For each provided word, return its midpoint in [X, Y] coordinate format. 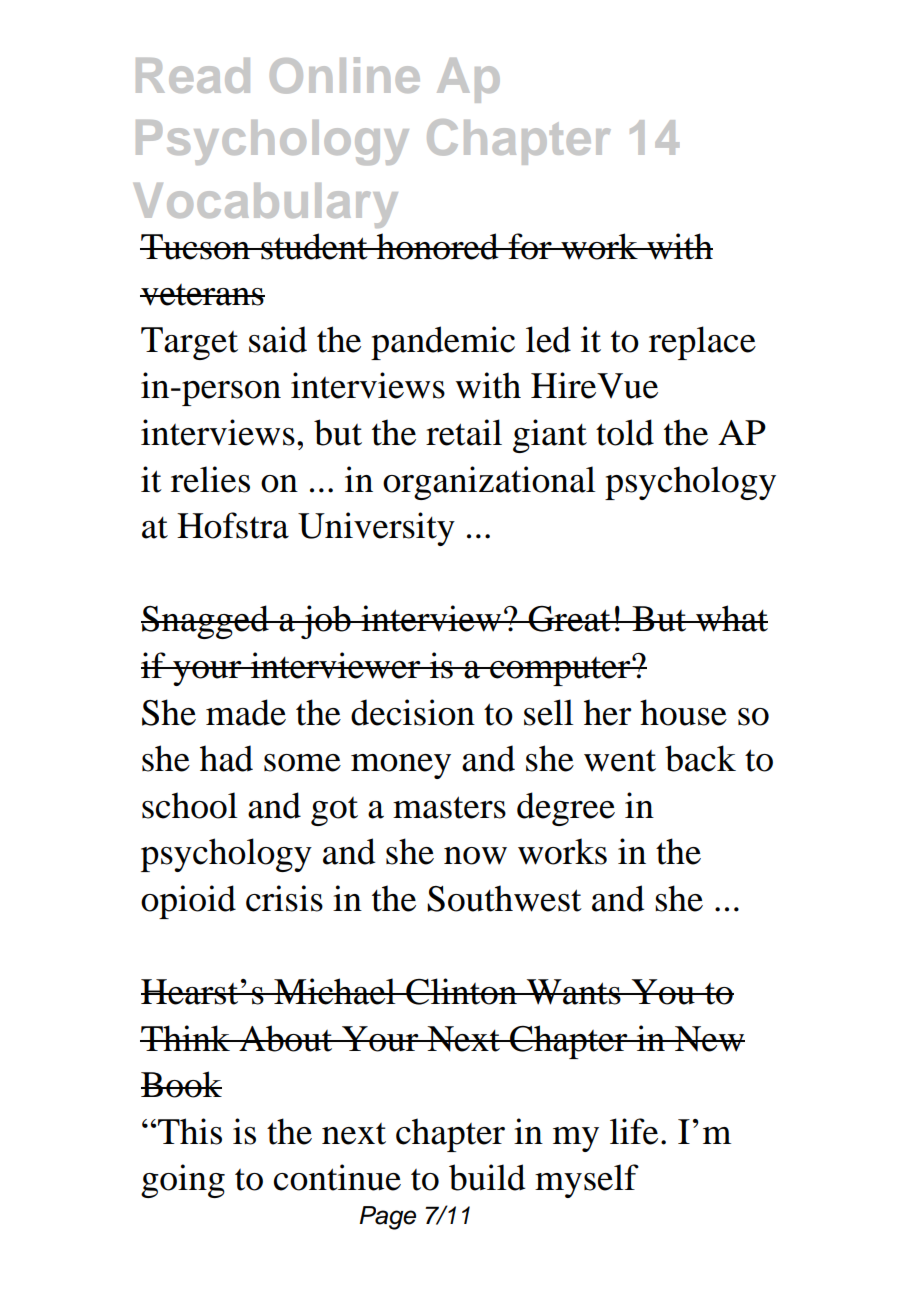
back [700, 758]
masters [449, 807]
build [487, 1177]
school [189, 805]
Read [193, 75]
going [183, 1181]
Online [345, 75]
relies [210, 479]
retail [464, 432]
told [625, 432]
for [530, 246]
